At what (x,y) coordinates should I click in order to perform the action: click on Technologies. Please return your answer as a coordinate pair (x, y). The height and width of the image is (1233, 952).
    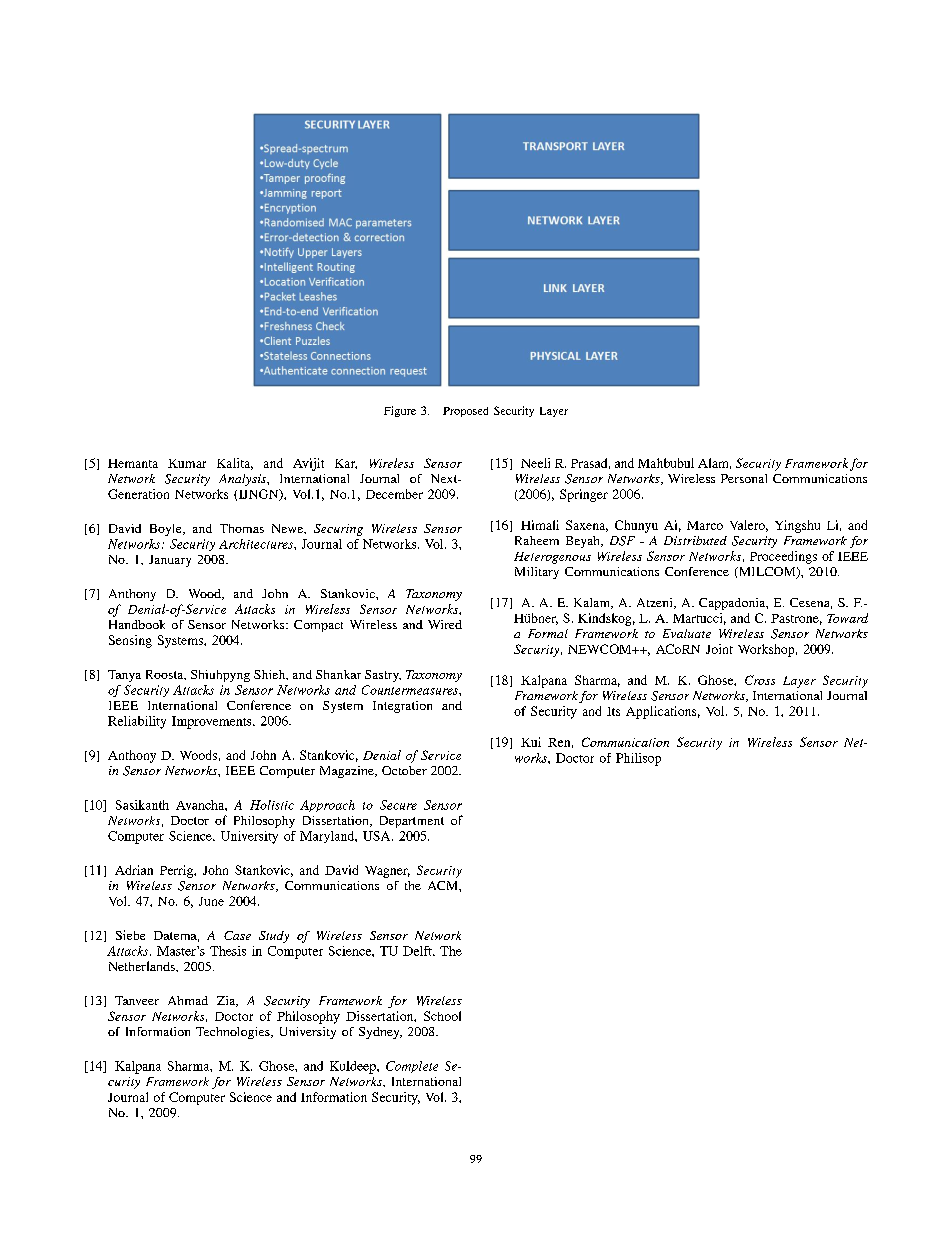
    Looking at the image, I should click on (234, 1033).
